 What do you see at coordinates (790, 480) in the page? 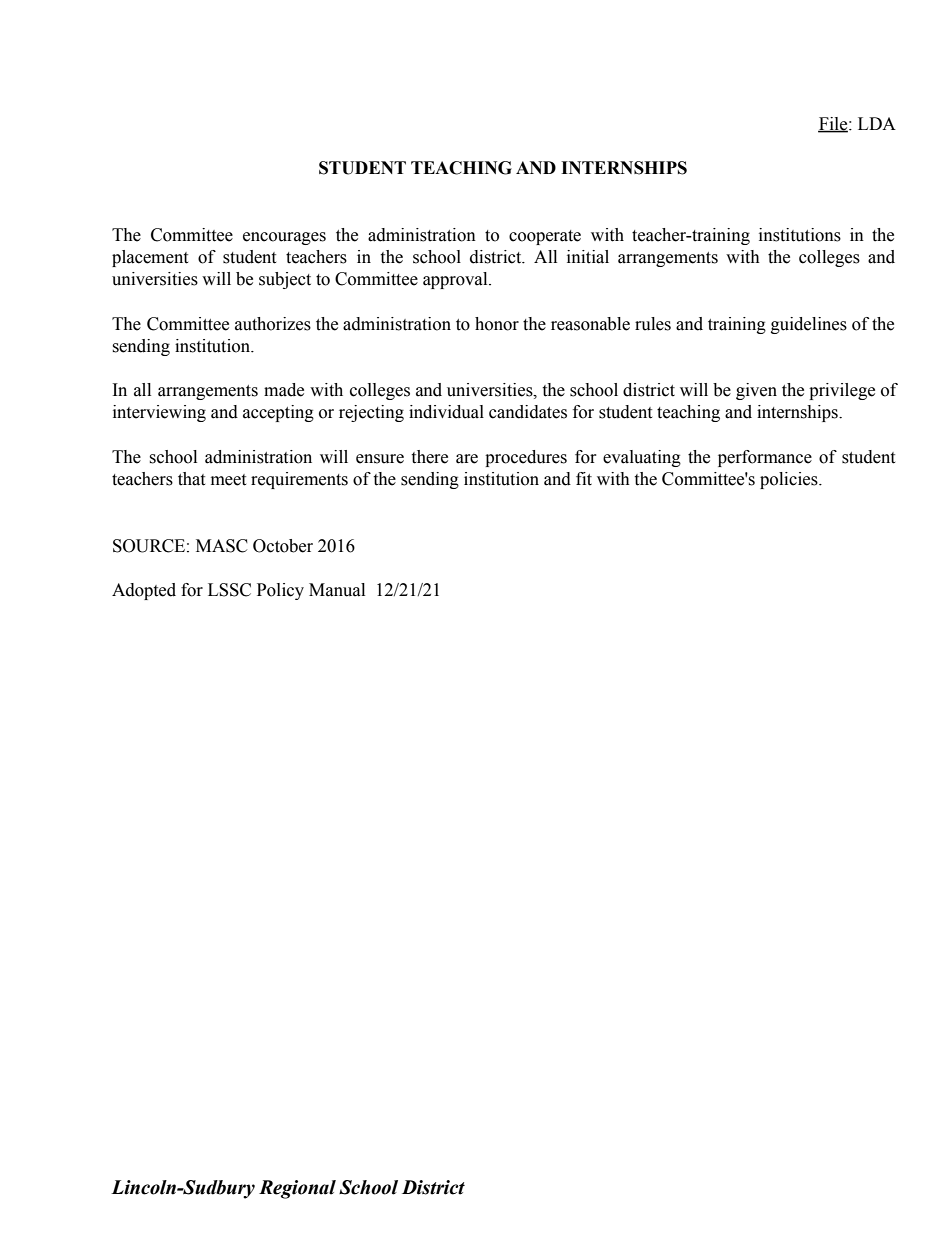
I see `policies` at bounding box center [790, 480].
